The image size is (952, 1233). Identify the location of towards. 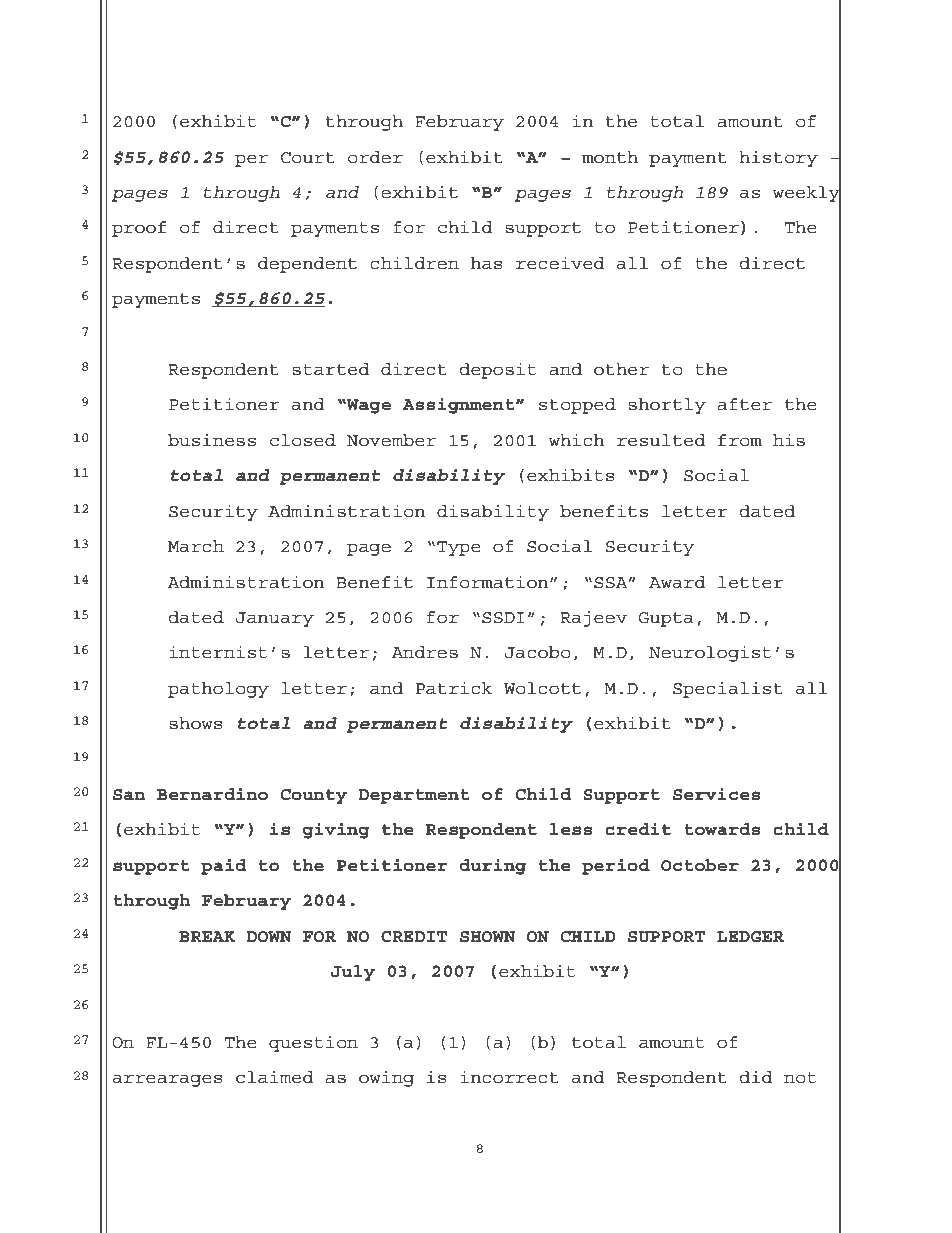
(722, 829).
